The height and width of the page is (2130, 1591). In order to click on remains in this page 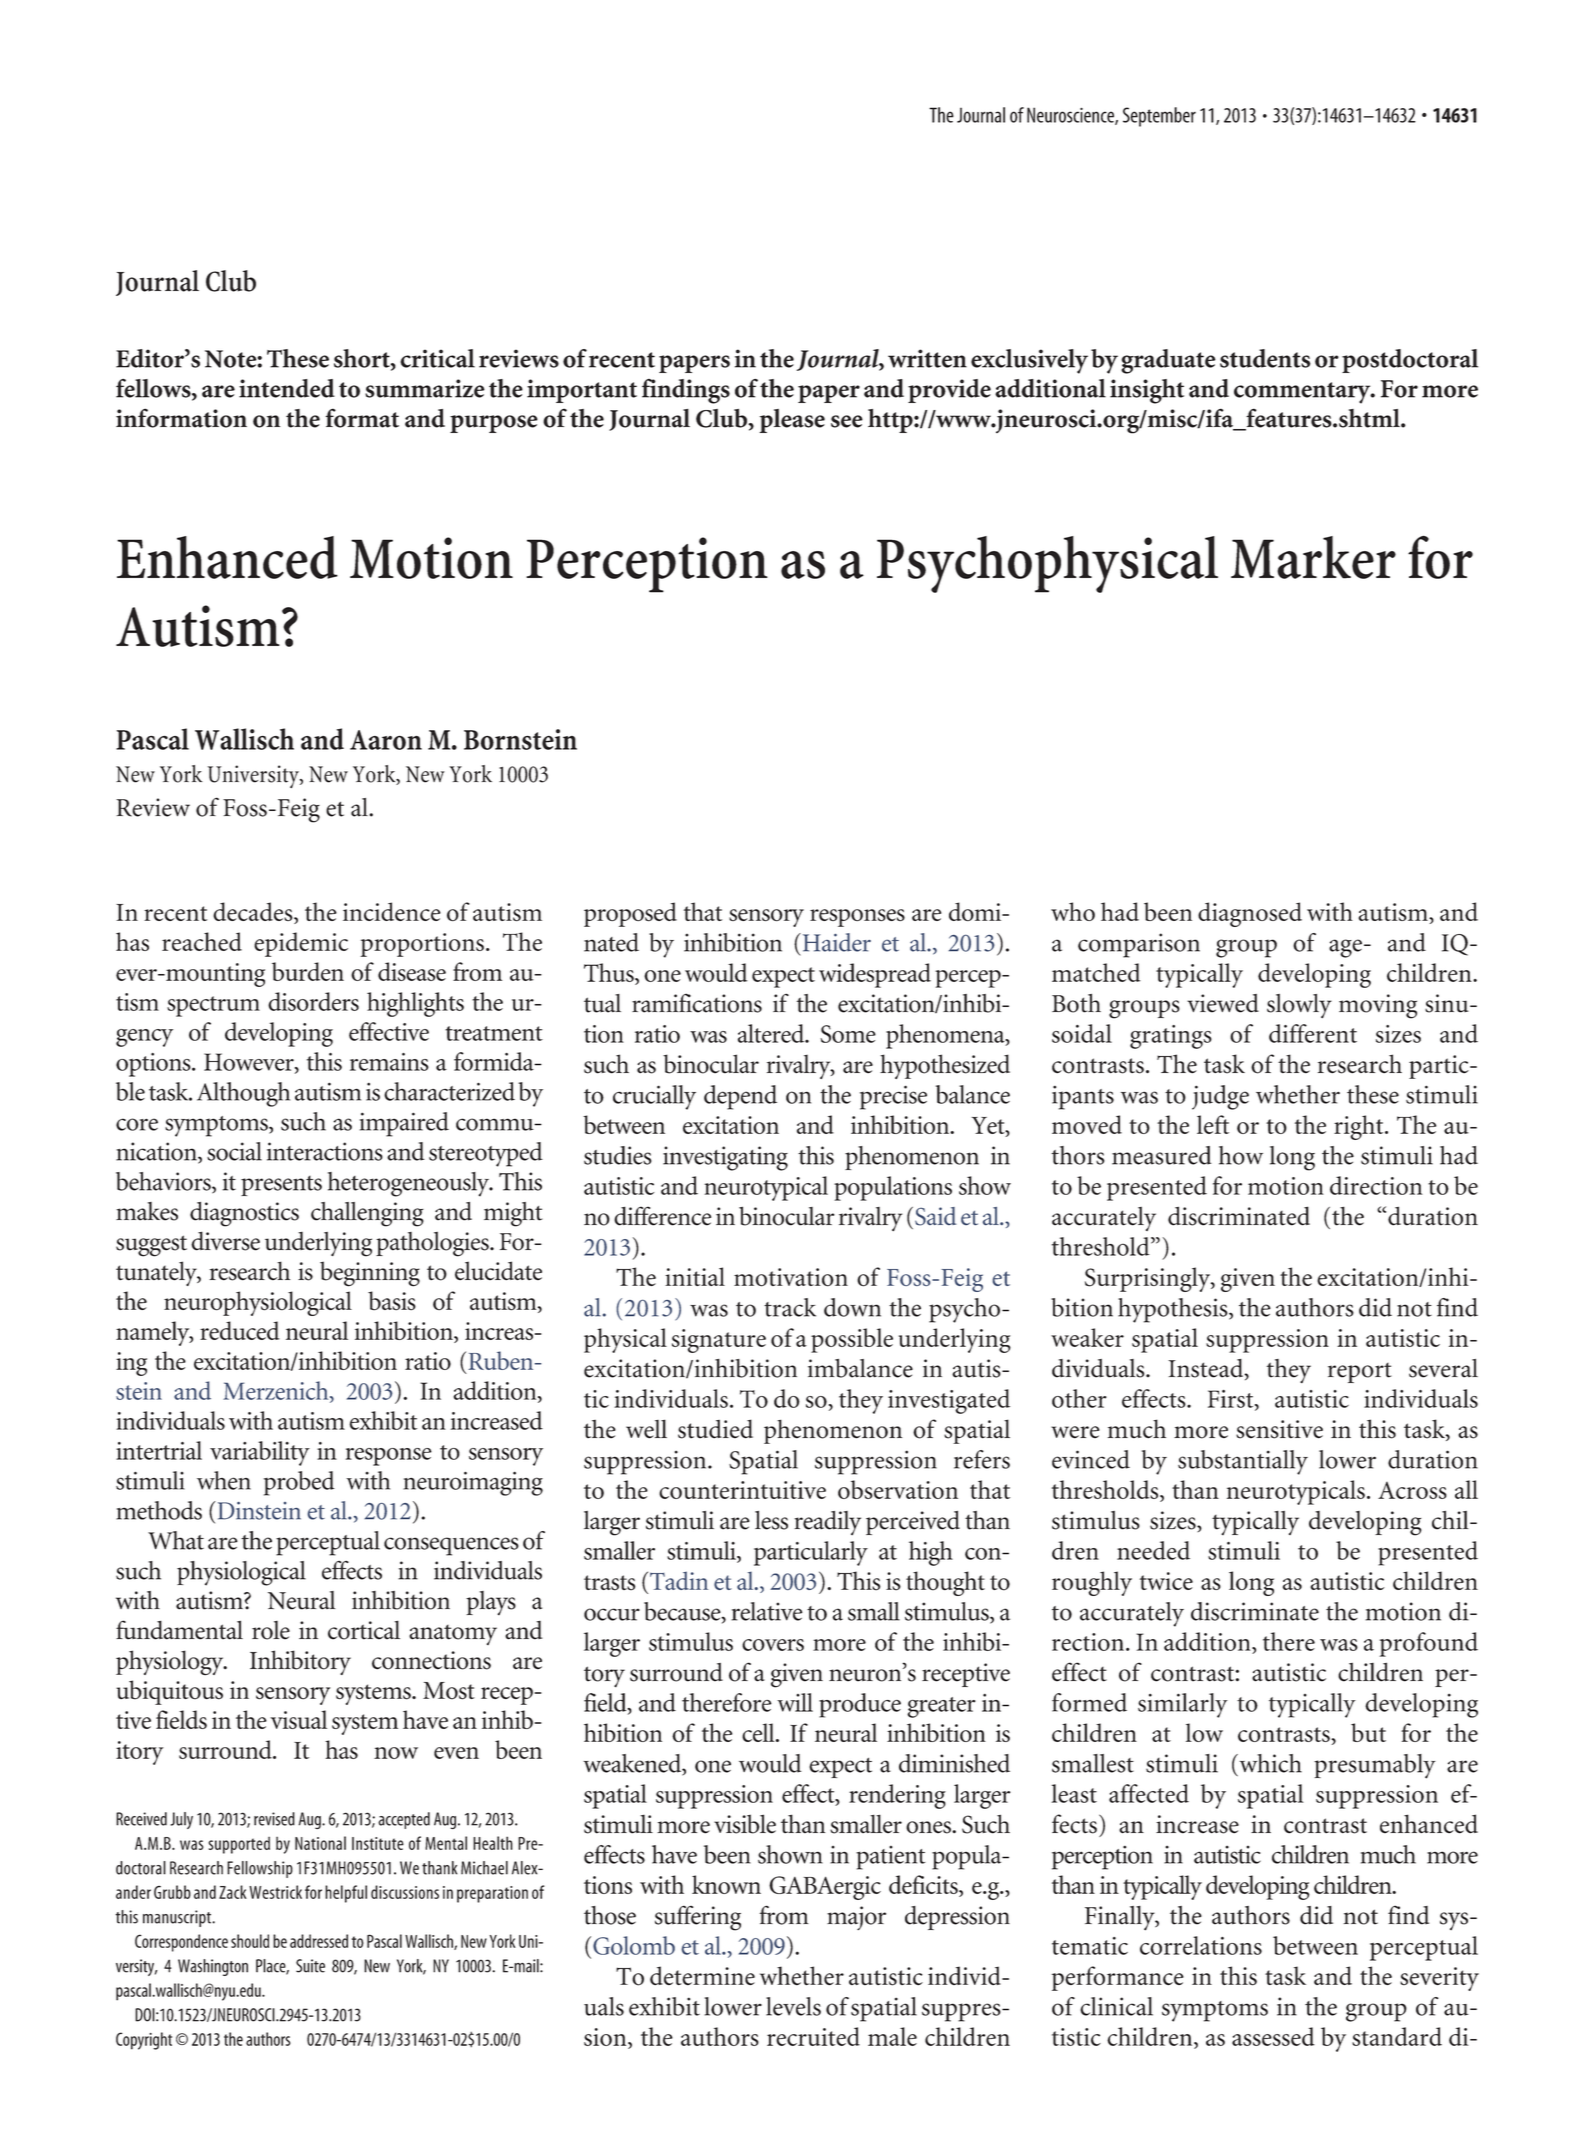, I will do `click(389, 1062)`.
